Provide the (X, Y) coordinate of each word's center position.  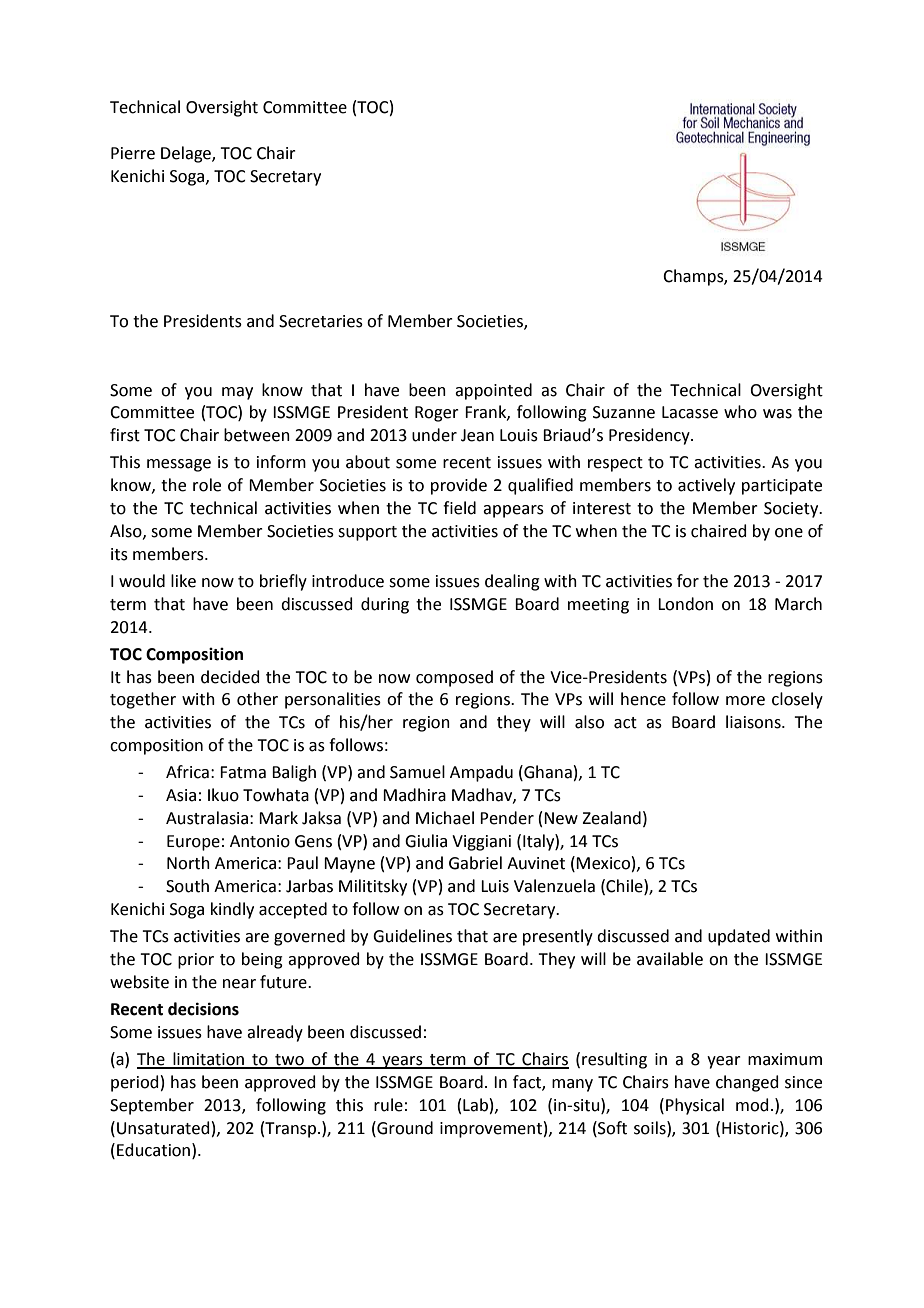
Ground (404, 1128)
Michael (445, 818)
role (207, 485)
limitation (208, 1060)
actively (706, 486)
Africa (187, 772)
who (740, 412)
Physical (695, 1106)
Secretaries (321, 321)
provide (459, 486)
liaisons (754, 722)
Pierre (133, 153)
